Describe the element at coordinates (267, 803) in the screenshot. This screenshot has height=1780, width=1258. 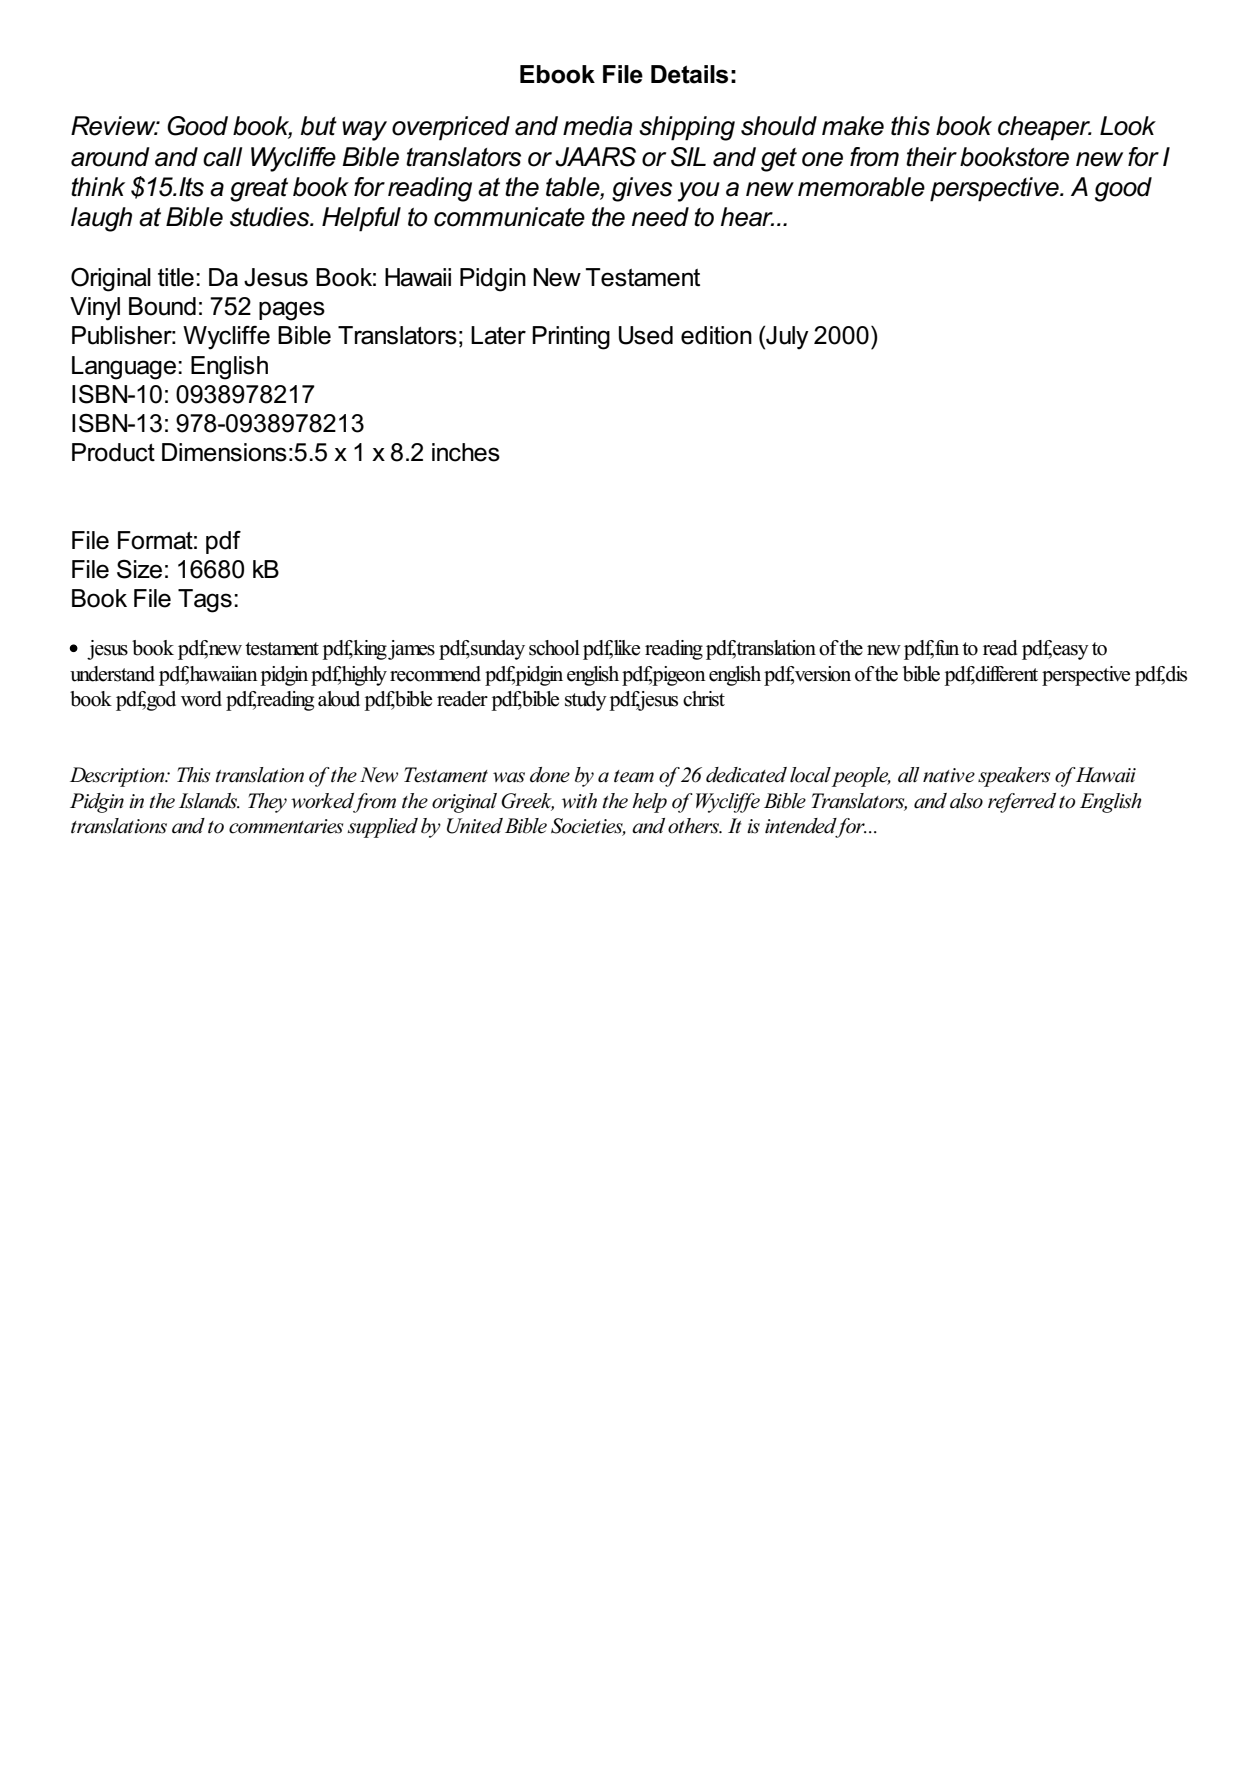
I see `They` at that location.
